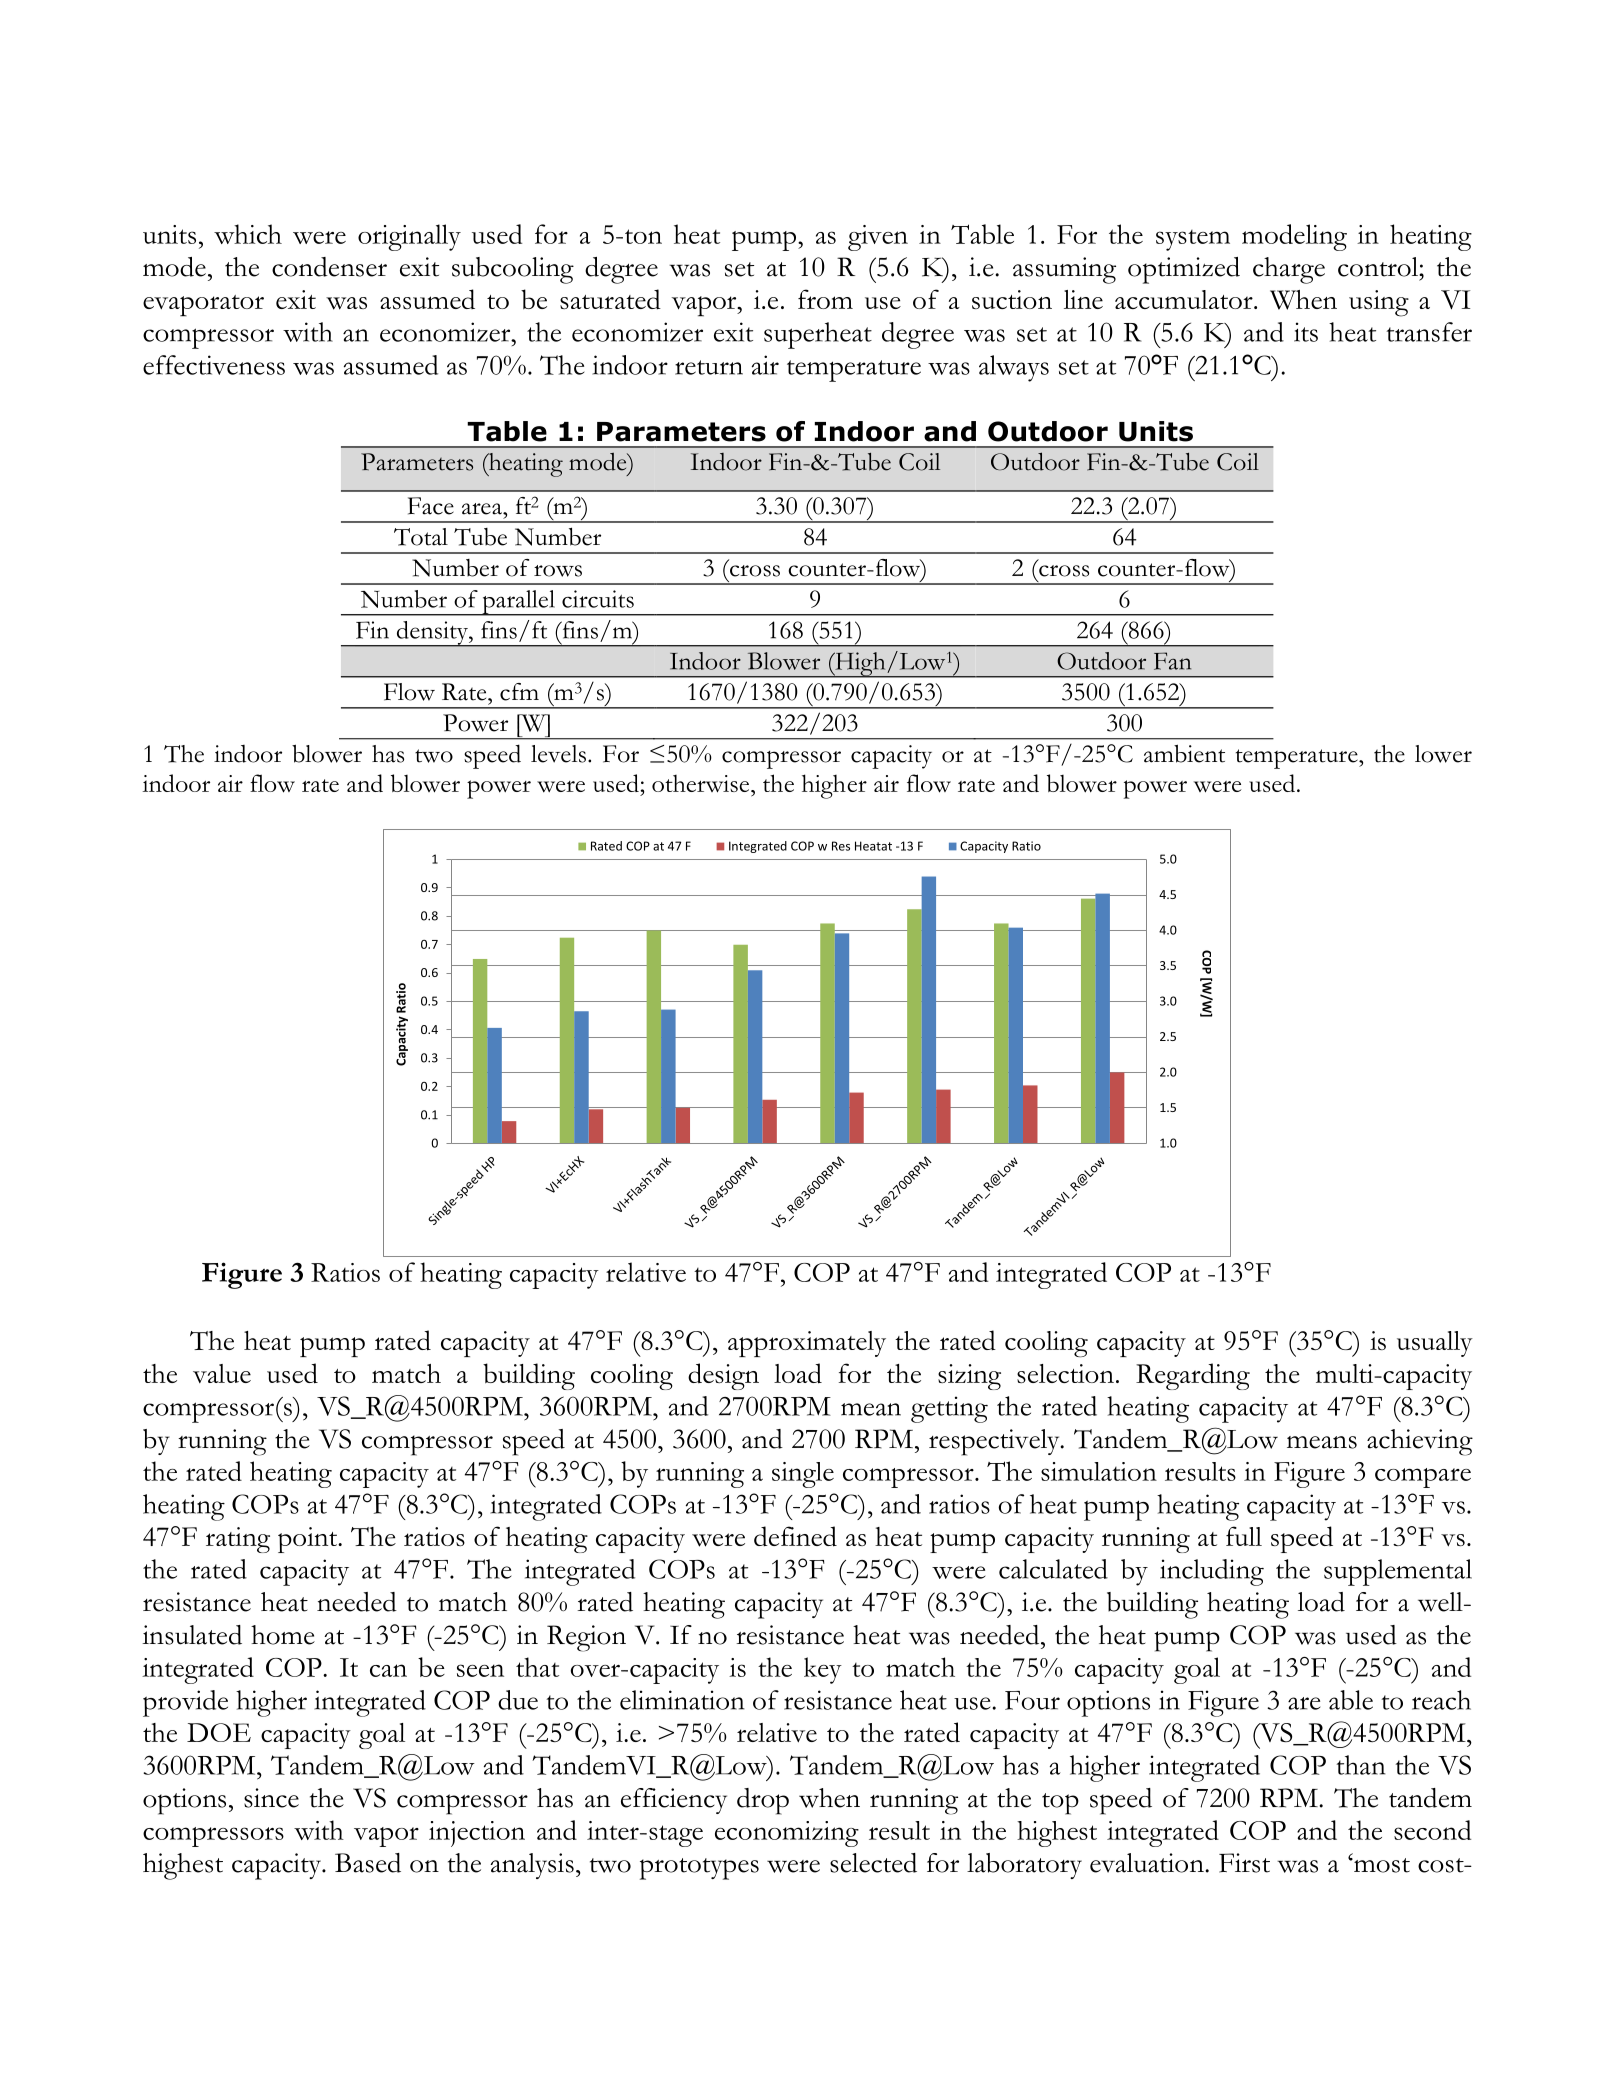 This document has height=2089, width=1614. Describe the element at coordinates (329, 267) in the document. I see `condenser` at that location.
